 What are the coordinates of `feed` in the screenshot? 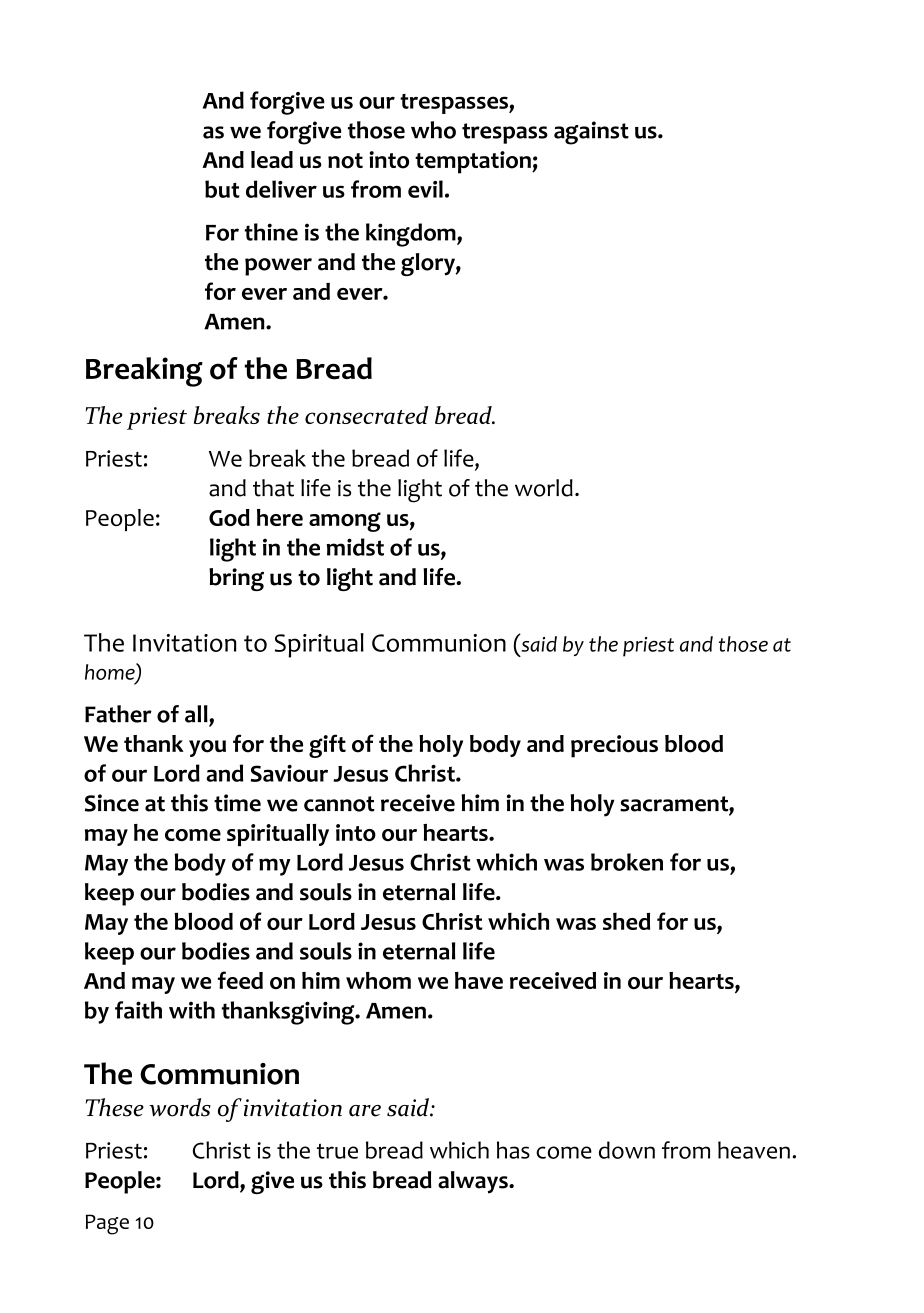 It's located at (240, 980).
